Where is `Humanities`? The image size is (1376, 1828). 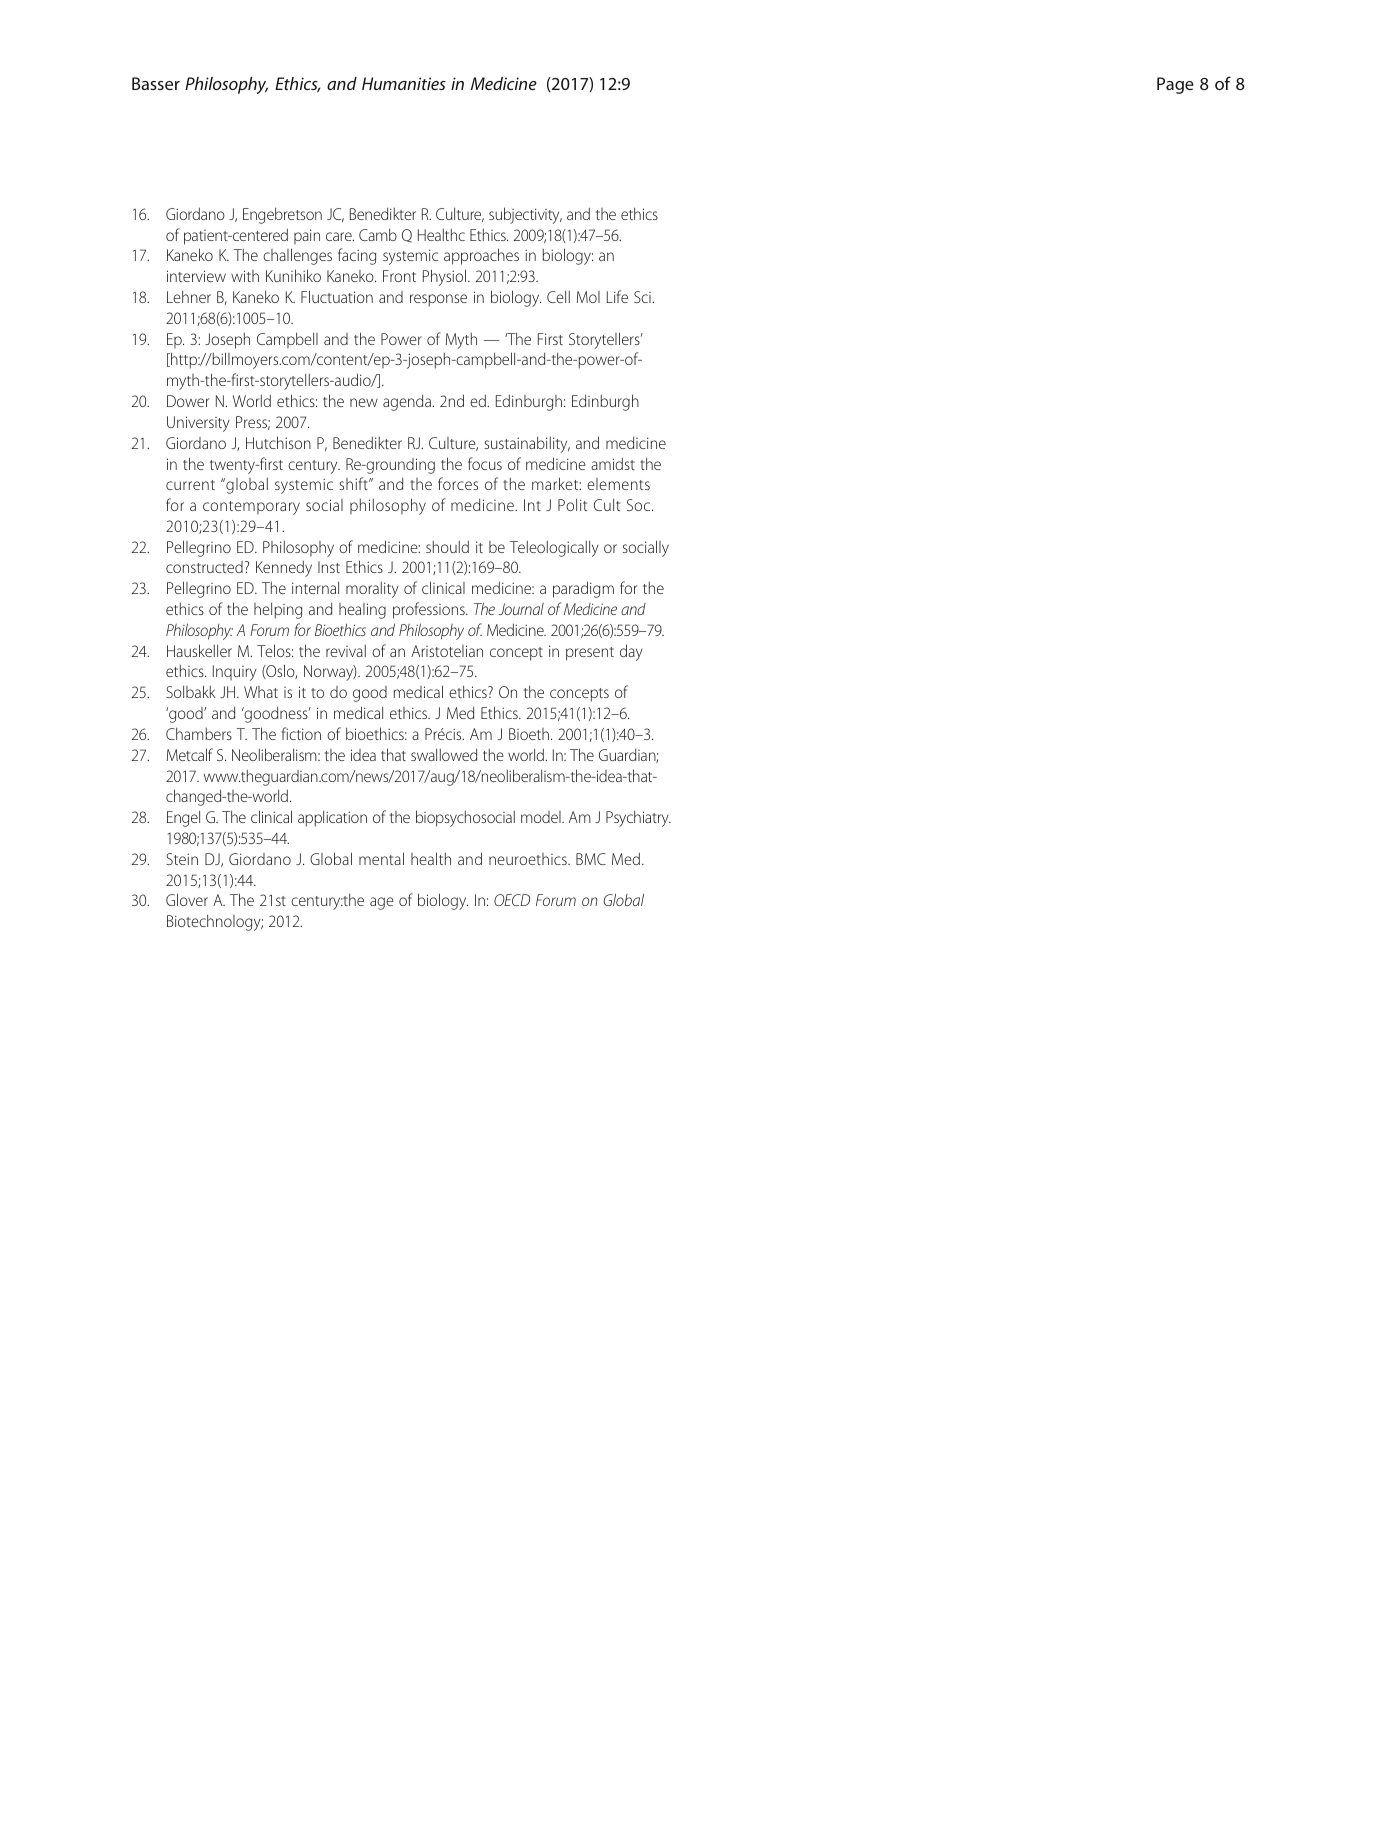
Humanities is located at coordinates (404, 83).
